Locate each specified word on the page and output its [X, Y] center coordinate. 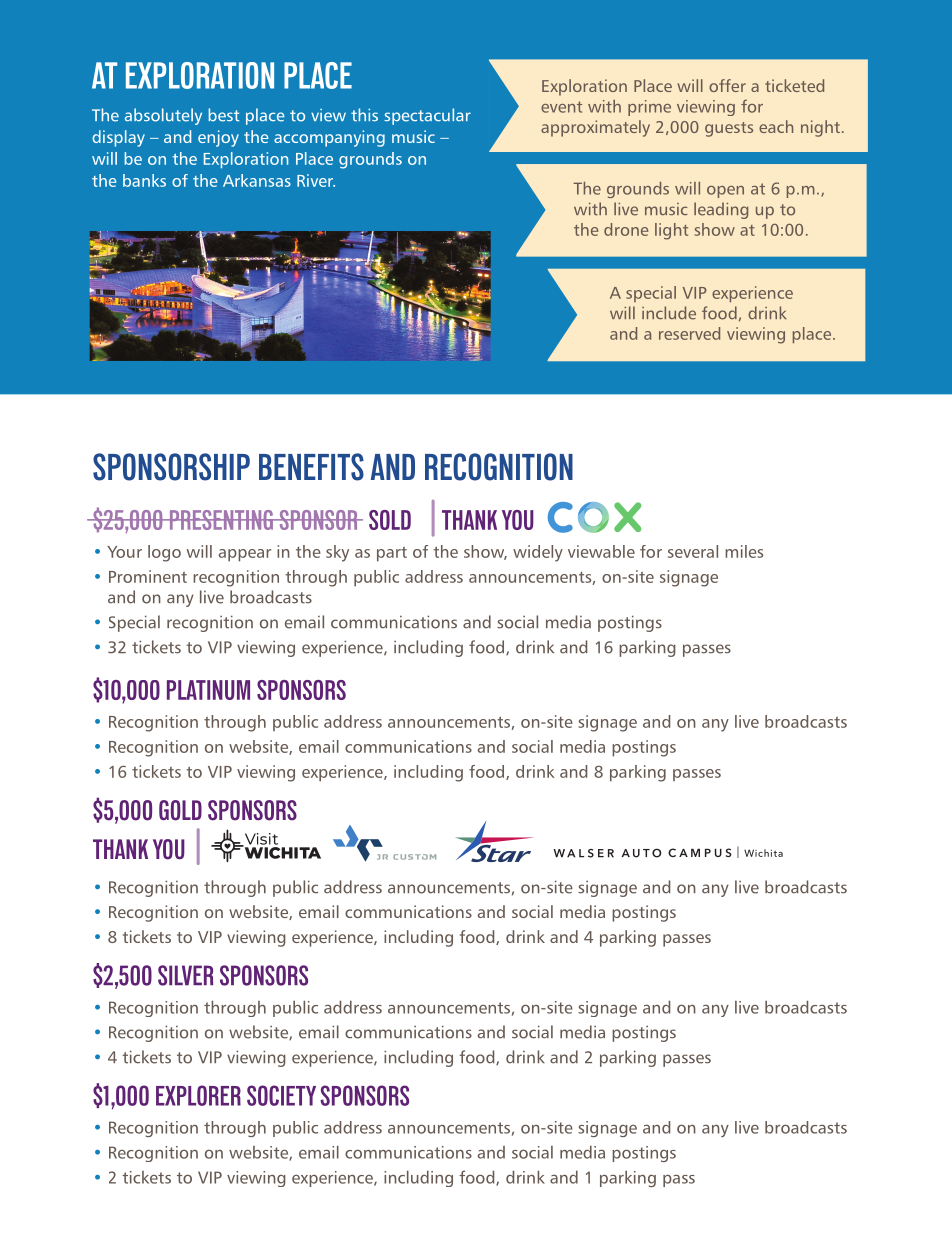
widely [538, 553]
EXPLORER [198, 1095]
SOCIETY [281, 1095]
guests [729, 129]
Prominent [148, 576]
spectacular [427, 116]
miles [744, 551]
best [223, 115]
